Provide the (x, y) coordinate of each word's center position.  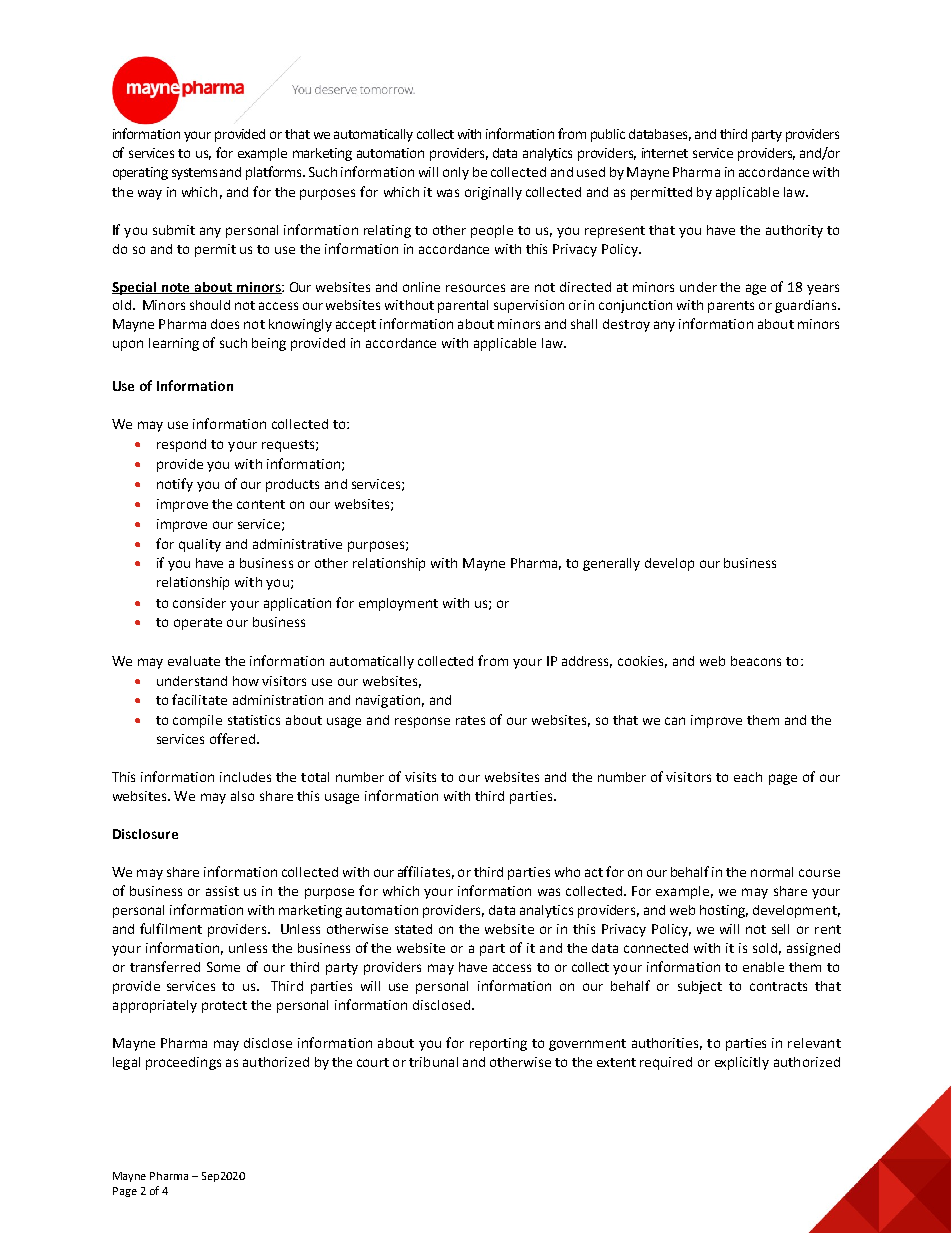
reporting (498, 1044)
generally (611, 564)
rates (470, 720)
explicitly (742, 1063)
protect (224, 1007)
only (456, 173)
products (292, 485)
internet (665, 153)
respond (181, 445)
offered (234, 738)
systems (194, 174)
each (748, 777)
